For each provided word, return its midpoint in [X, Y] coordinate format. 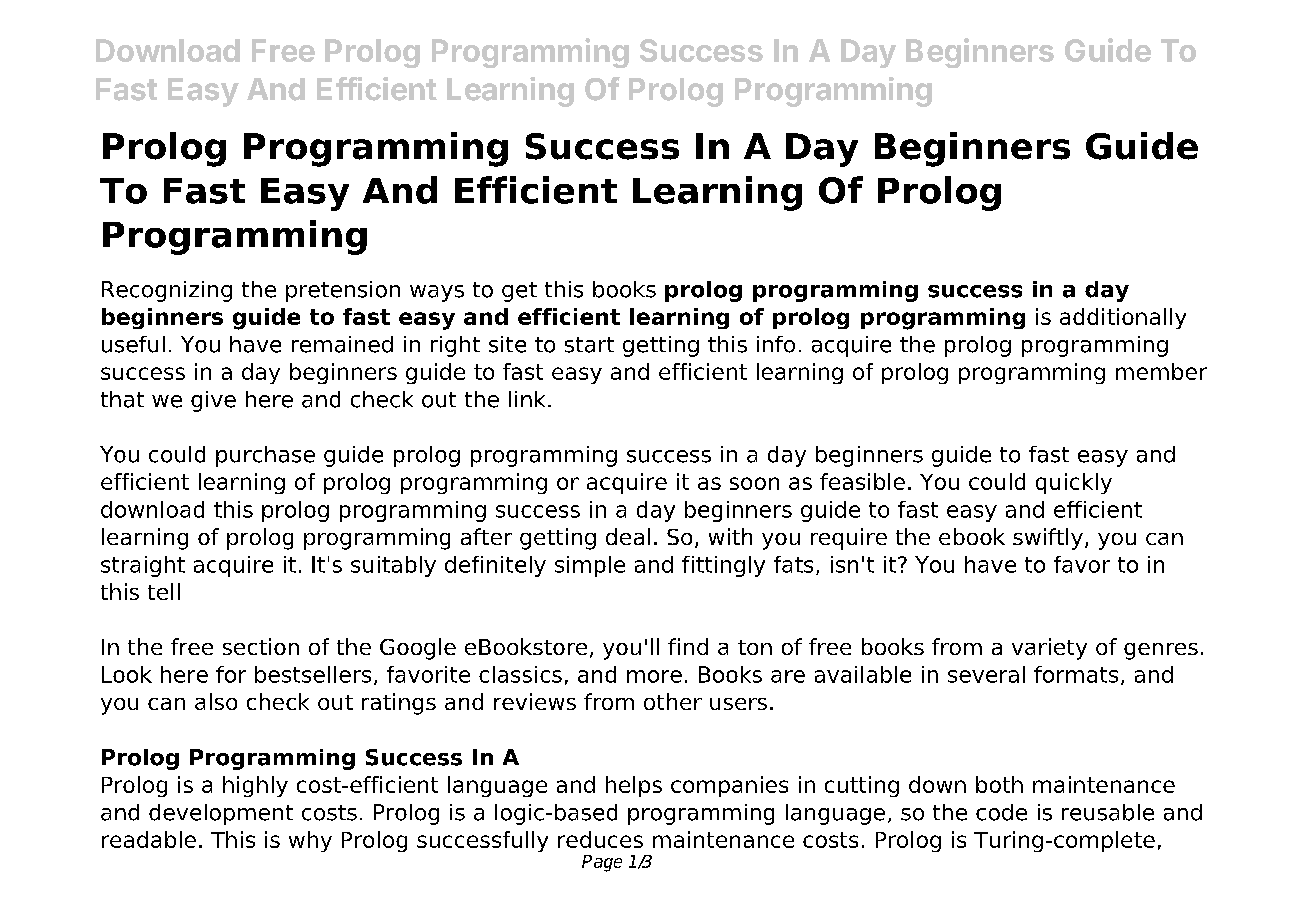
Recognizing [167, 291]
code [1001, 812]
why [310, 841]
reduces [600, 839]
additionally [1123, 318]
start [589, 345]
